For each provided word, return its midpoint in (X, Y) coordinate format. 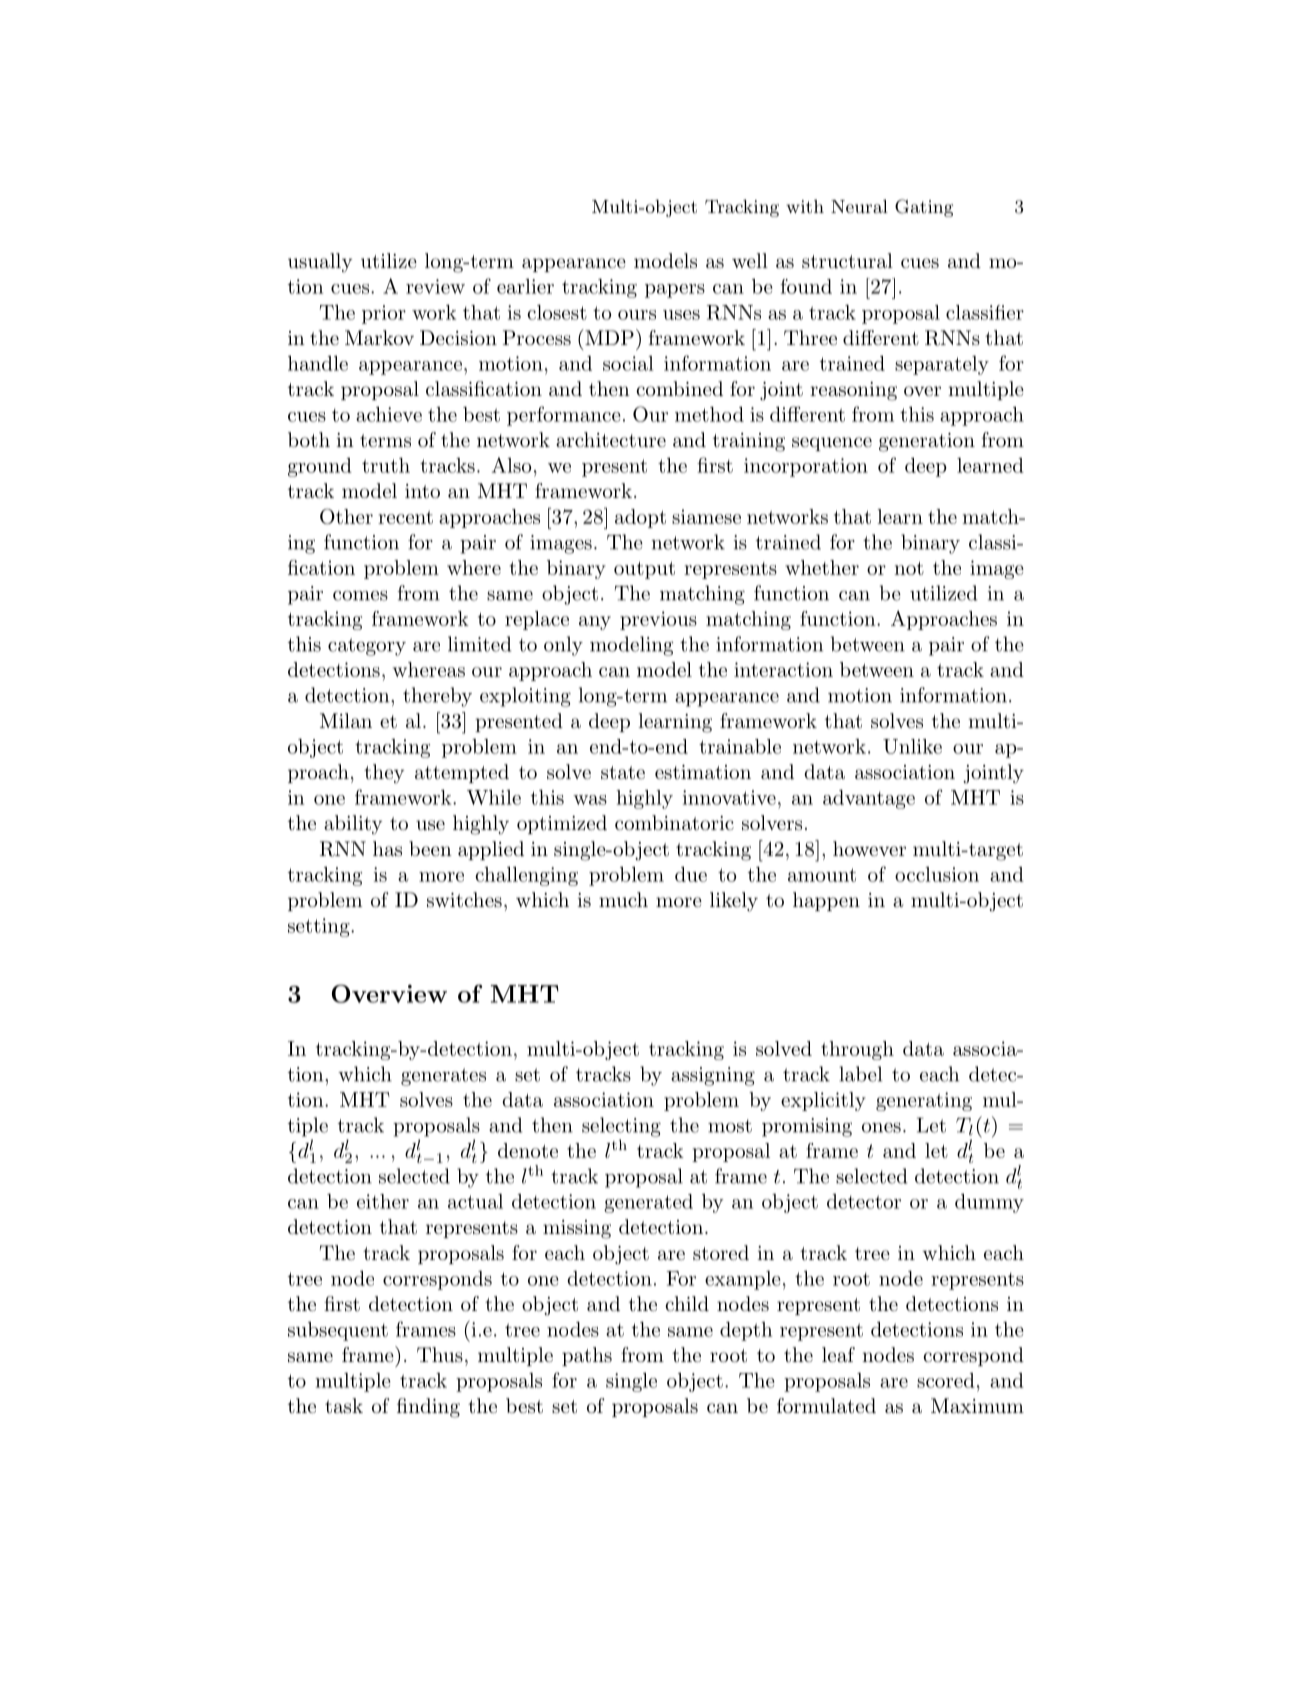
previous (658, 620)
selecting (621, 1127)
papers (675, 291)
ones (881, 1127)
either (383, 1201)
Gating (924, 208)
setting (320, 927)
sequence (832, 444)
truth (386, 465)
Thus (440, 1355)
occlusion (937, 874)
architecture (611, 439)
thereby (437, 697)
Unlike (912, 746)
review (435, 286)
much (623, 900)
